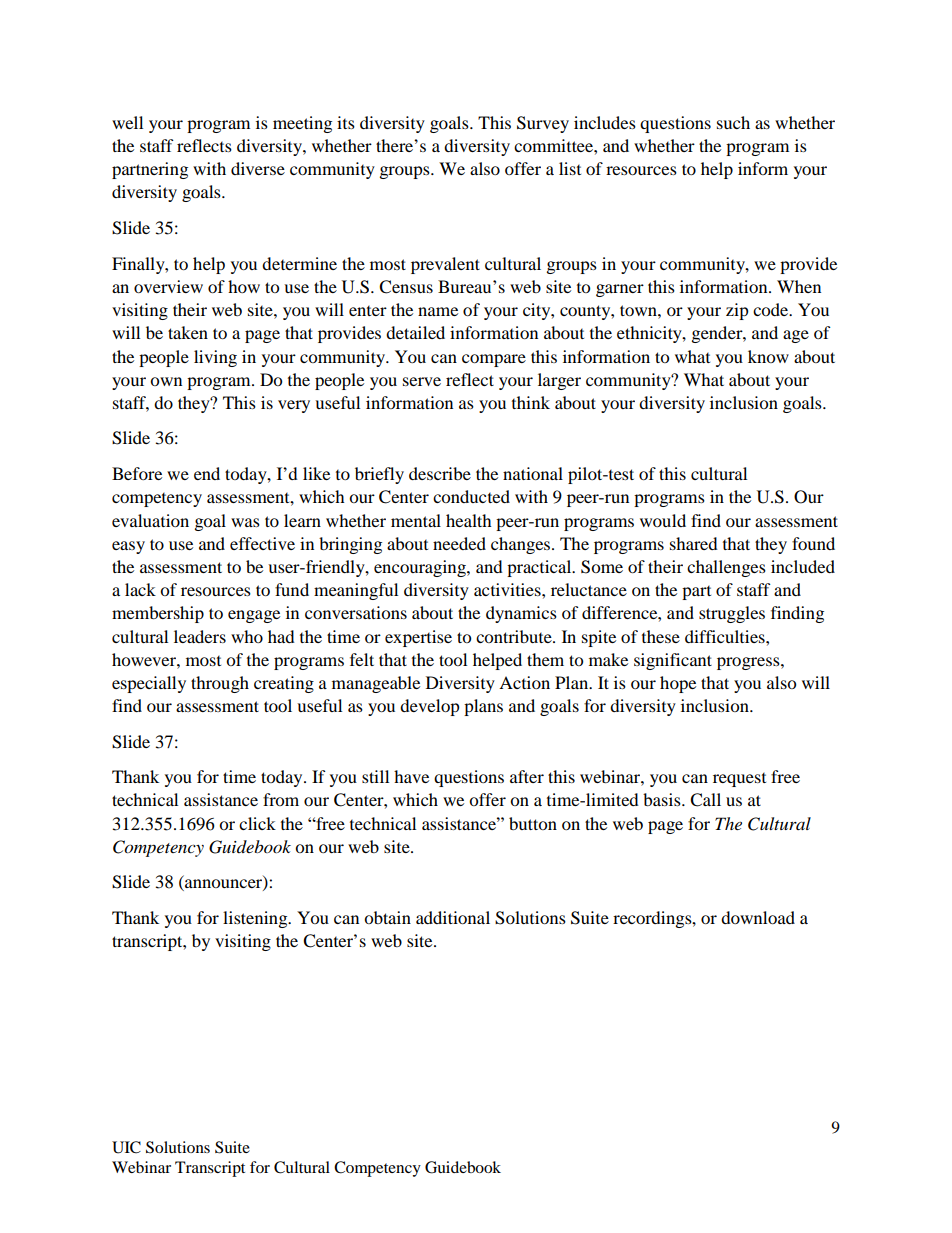 This image has width=952, height=1233. I want to click on through, so click(220, 684).
